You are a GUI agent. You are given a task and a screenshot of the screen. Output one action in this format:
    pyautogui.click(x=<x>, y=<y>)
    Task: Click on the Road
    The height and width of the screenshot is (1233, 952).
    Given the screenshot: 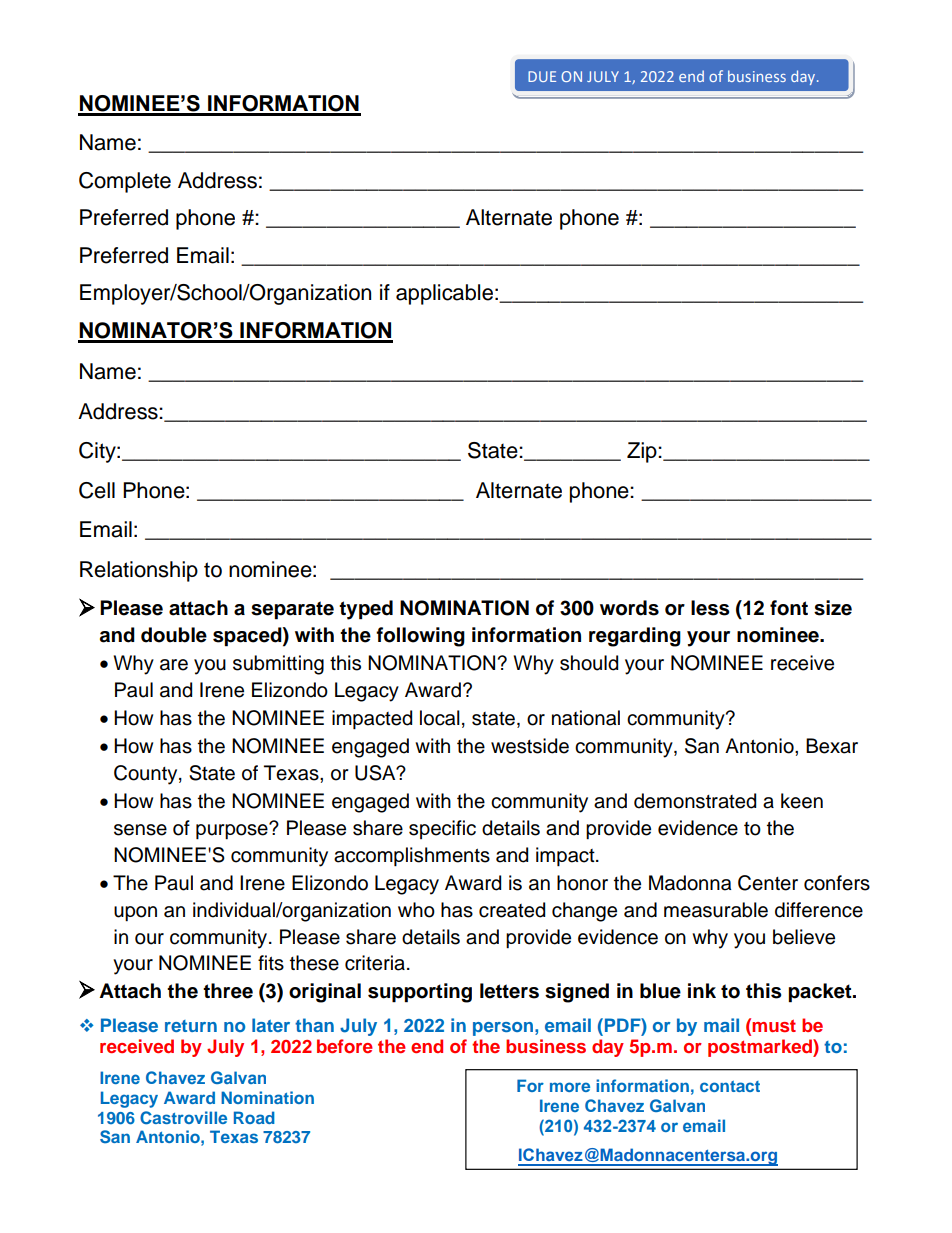 What is the action you would take?
    pyautogui.click(x=254, y=1117)
